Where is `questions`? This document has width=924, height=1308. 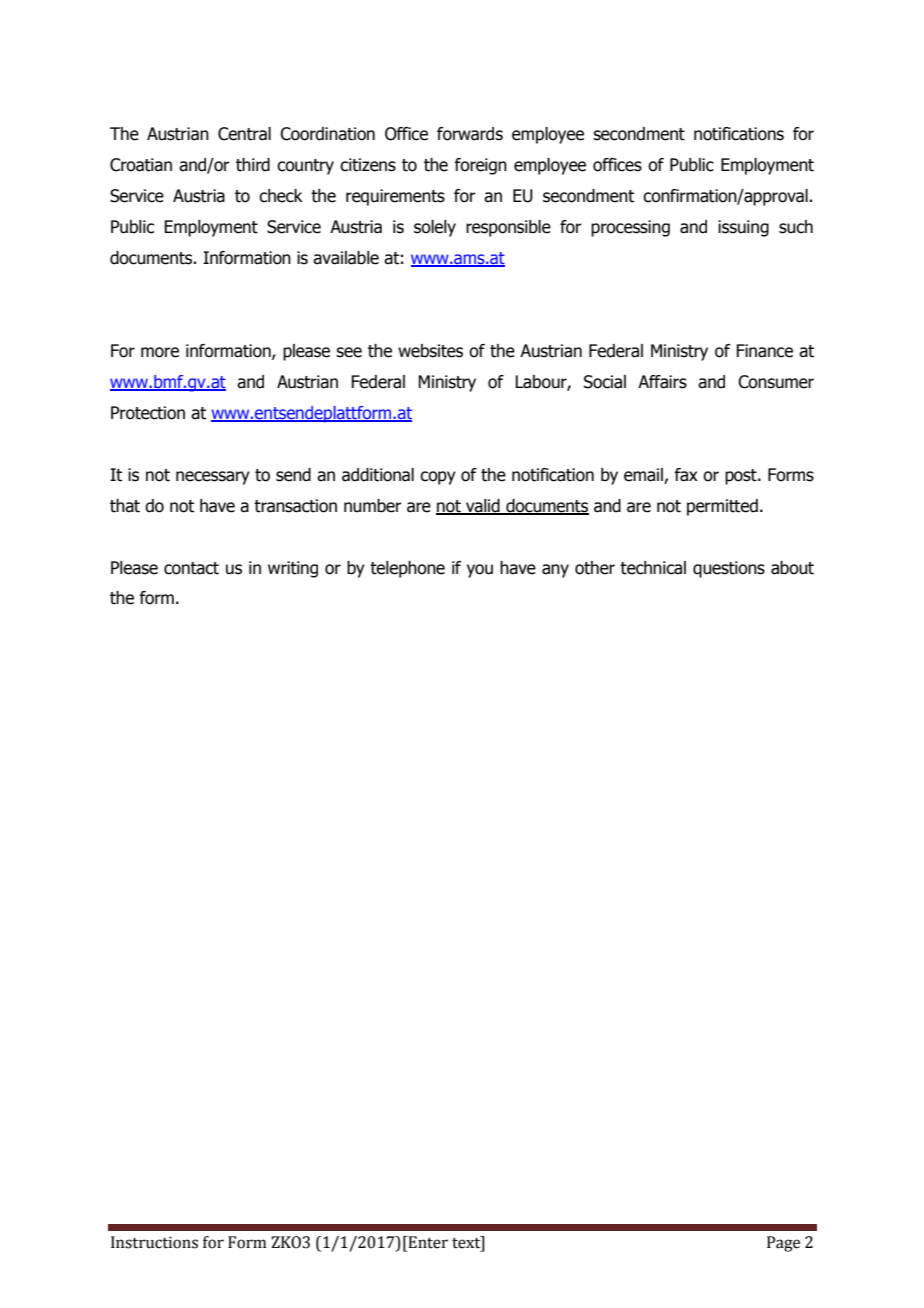 questions is located at coordinates (729, 569).
